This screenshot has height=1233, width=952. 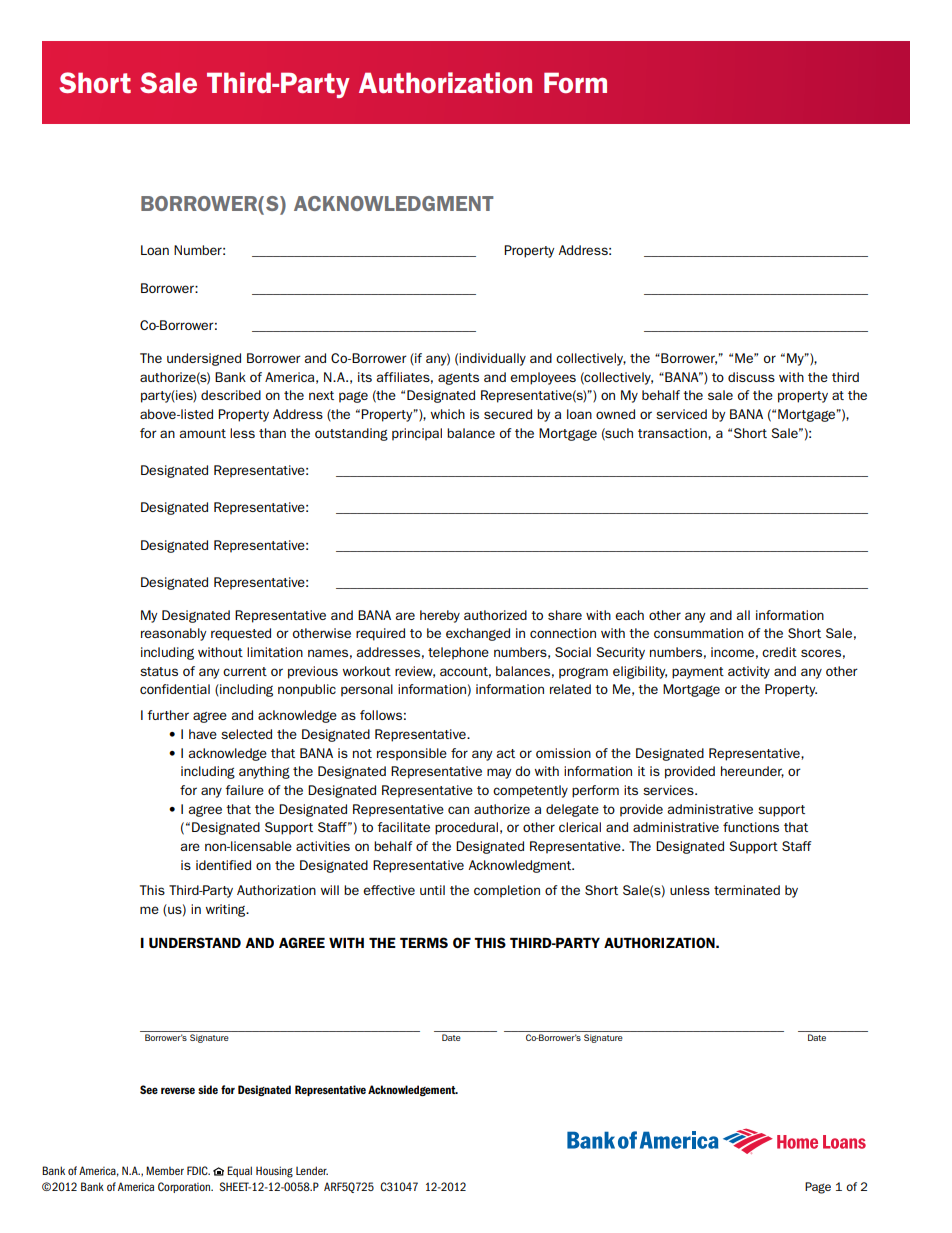 What do you see at coordinates (432, 890) in the screenshot?
I see `until` at bounding box center [432, 890].
